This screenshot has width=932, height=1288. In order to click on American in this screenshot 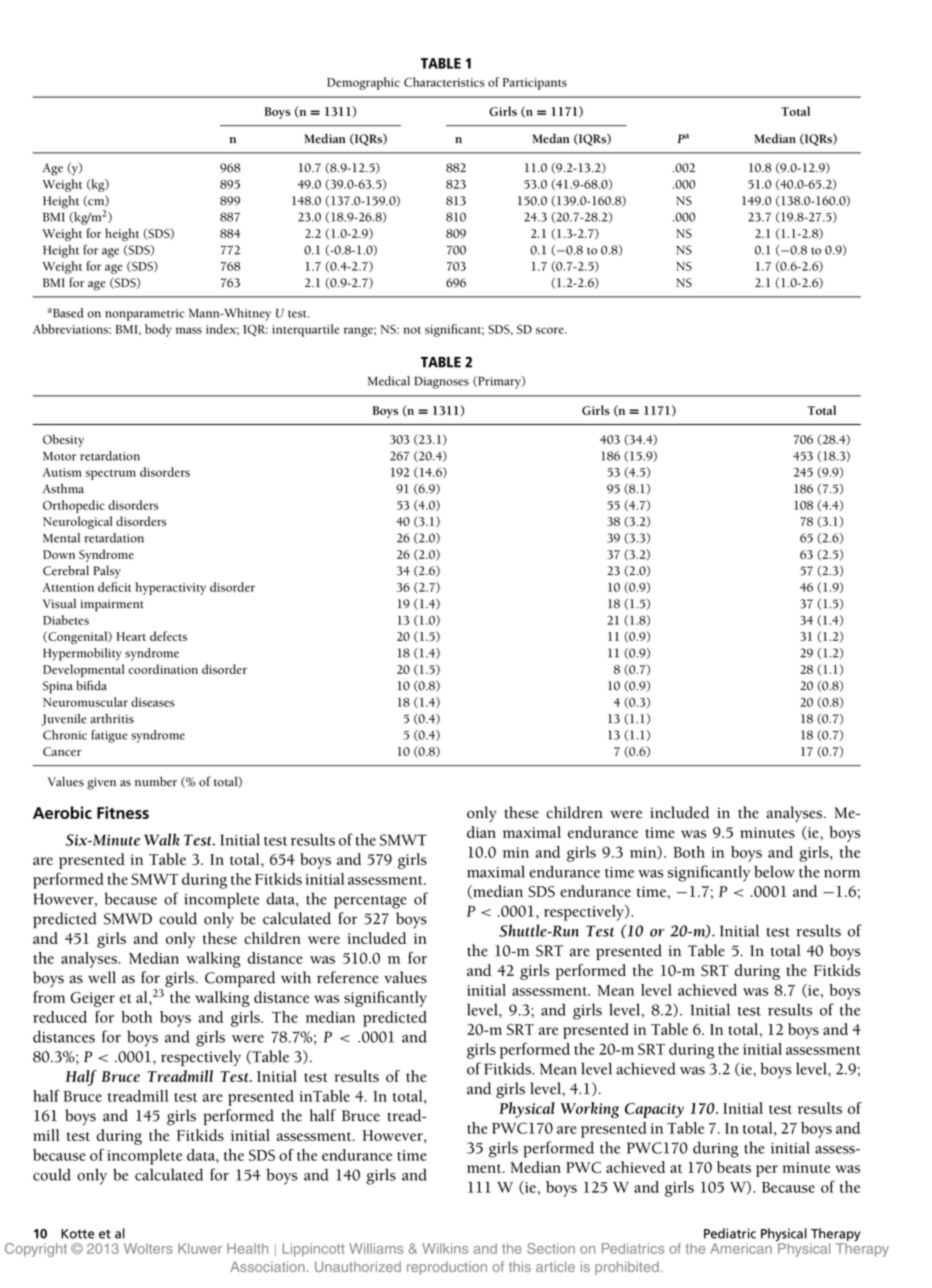, I will do `click(741, 1248)`.
